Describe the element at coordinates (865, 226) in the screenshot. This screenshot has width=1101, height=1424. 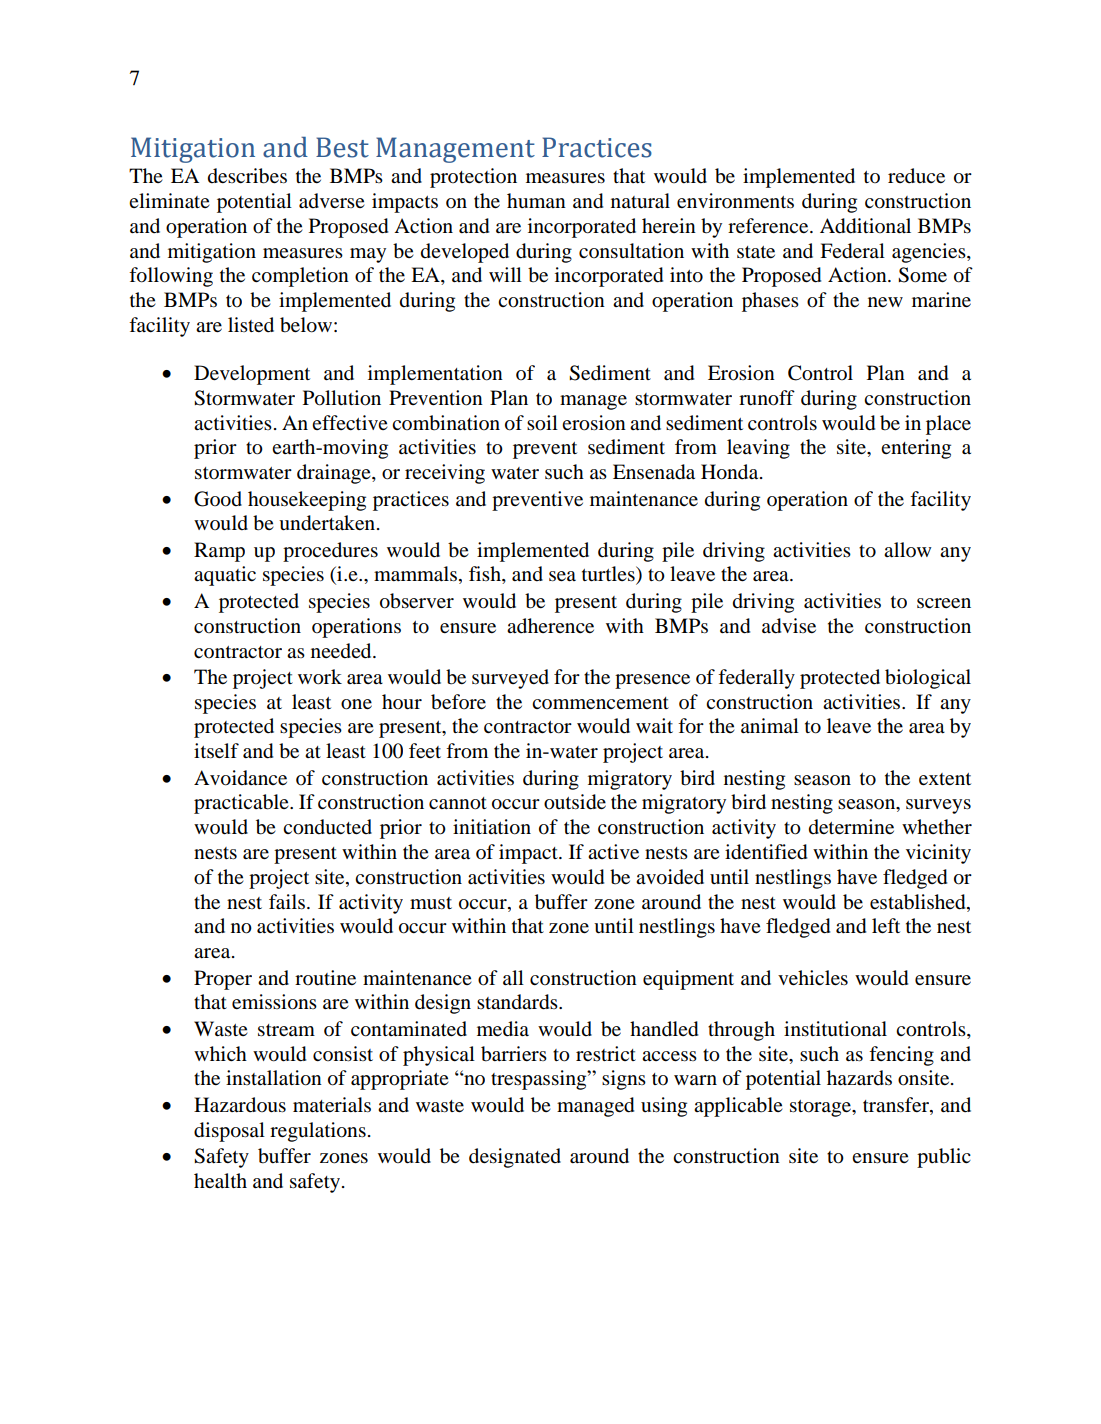
I see `Additional` at that location.
